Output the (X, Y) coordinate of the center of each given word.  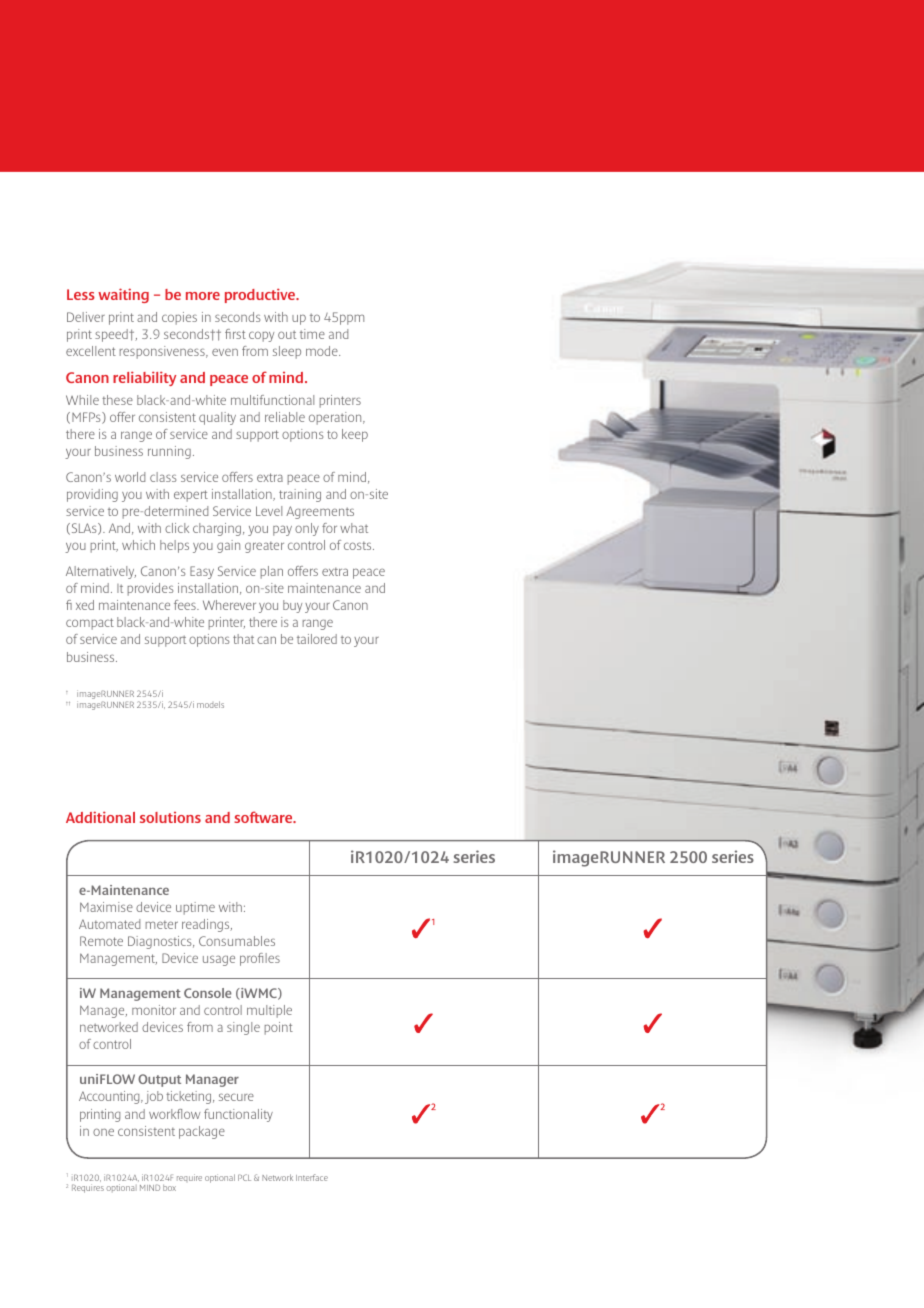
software (264, 817)
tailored (317, 639)
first (235, 334)
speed (112, 335)
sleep (287, 352)
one (103, 1132)
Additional (100, 817)
